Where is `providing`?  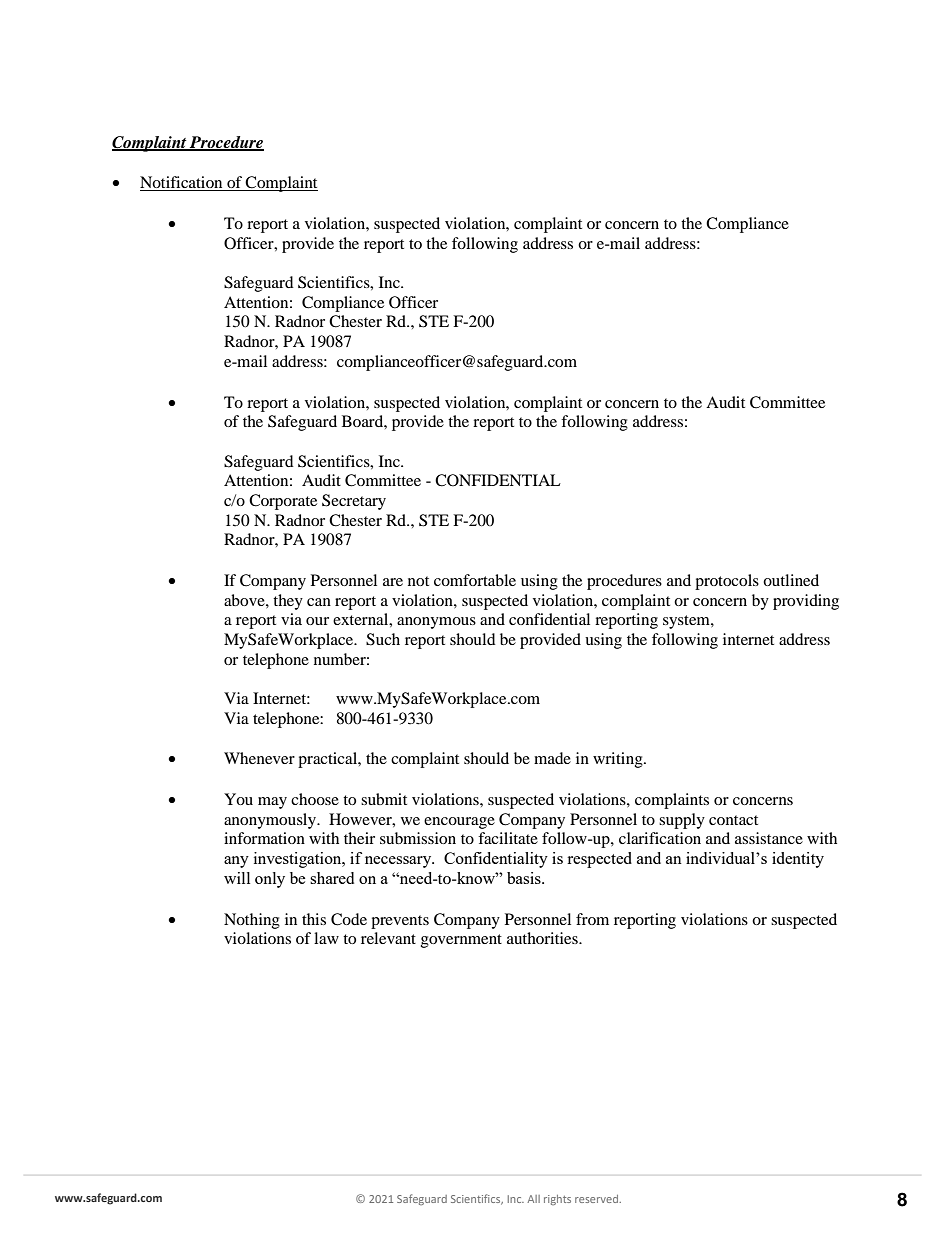
providing is located at coordinates (806, 602).
